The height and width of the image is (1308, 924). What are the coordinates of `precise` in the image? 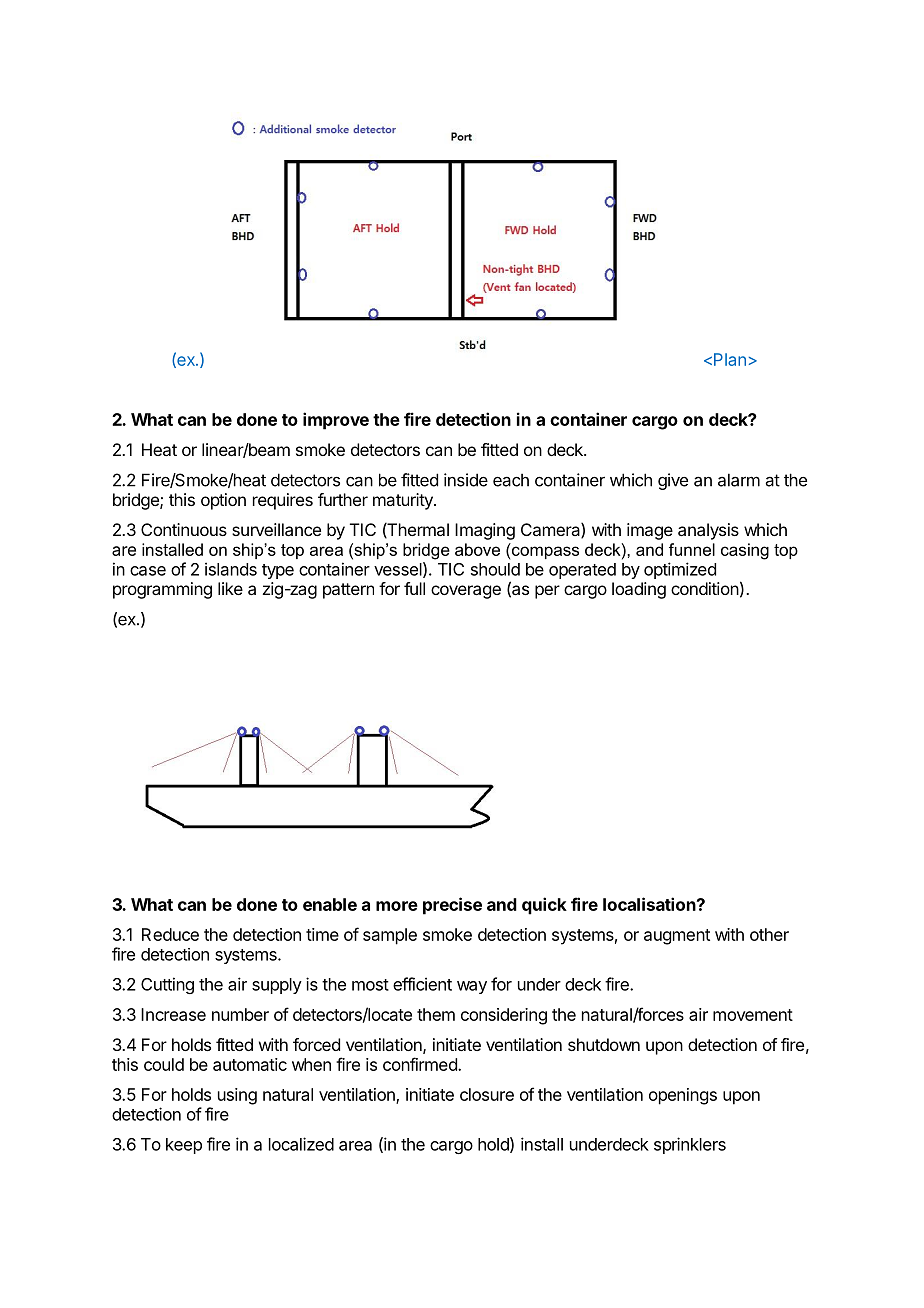 It's located at (452, 906).
